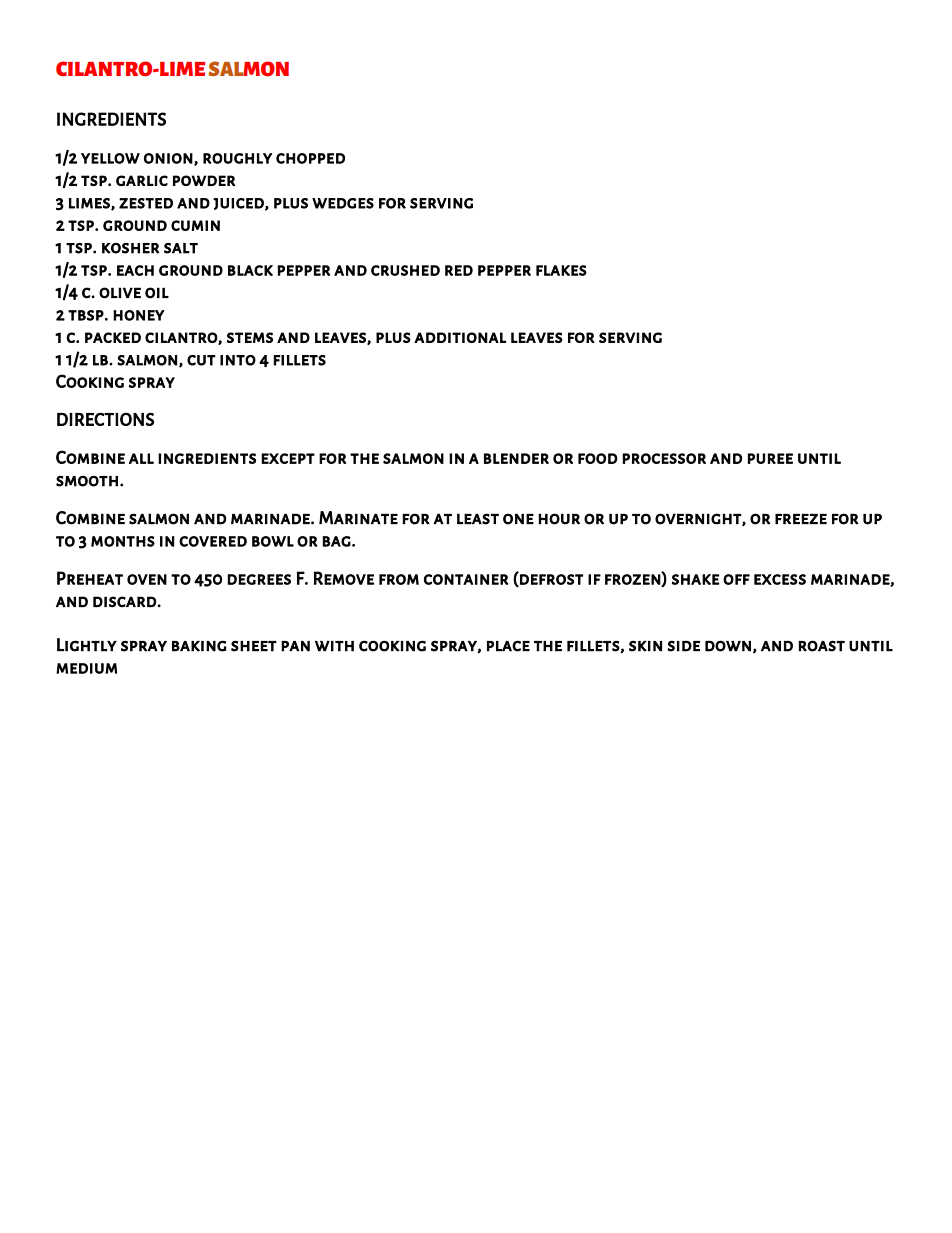  Describe the element at coordinates (508, 646) in the image. I see `place` at that location.
